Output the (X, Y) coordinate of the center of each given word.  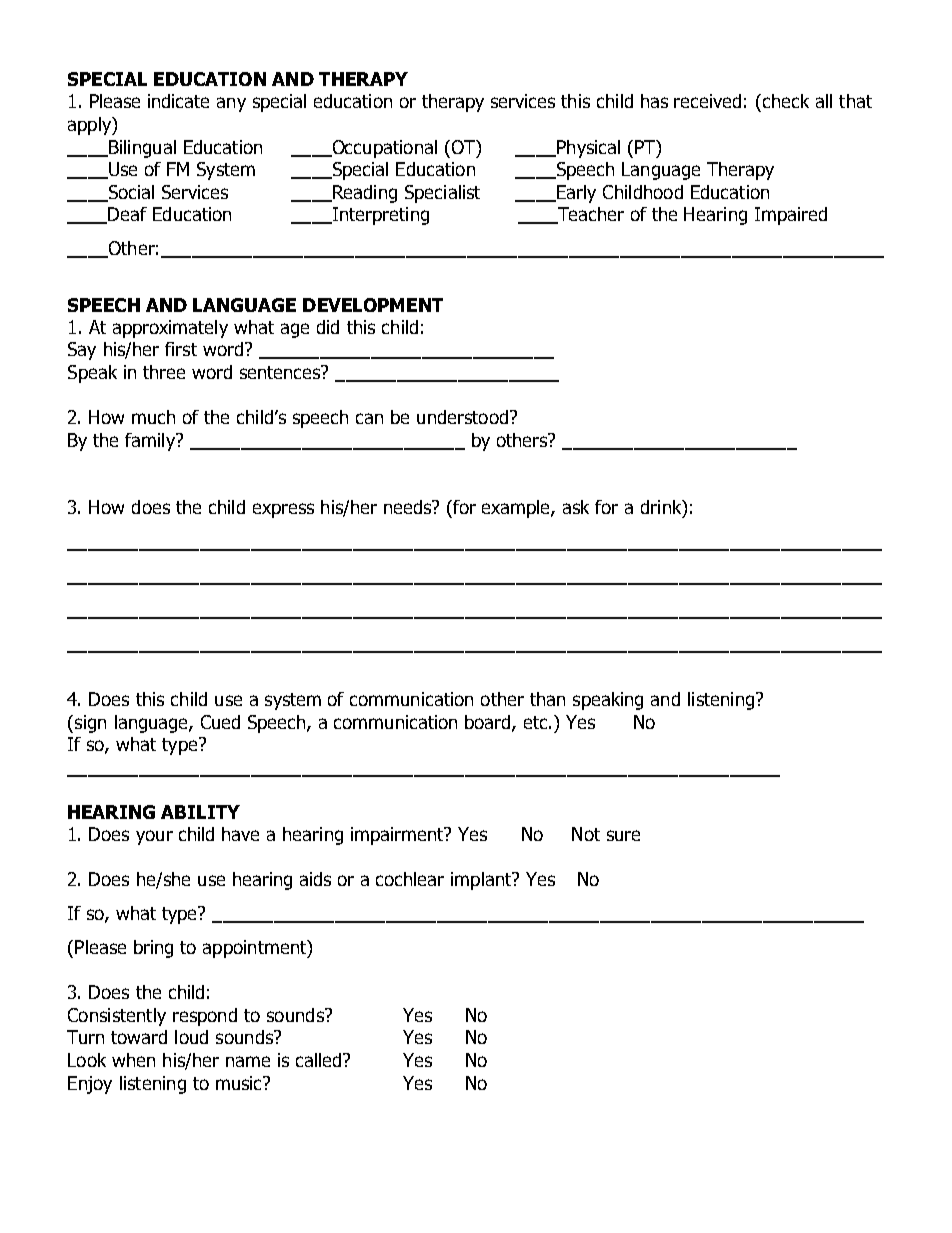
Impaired (791, 216)
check (786, 101)
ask (576, 507)
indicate (178, 101)
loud (191, 1037)
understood (462, 417)
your (154, 837)
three (164, 372)
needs (409, 507)
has (654, 101)
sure (623, 835)
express (283, 510)
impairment (398, 836)
